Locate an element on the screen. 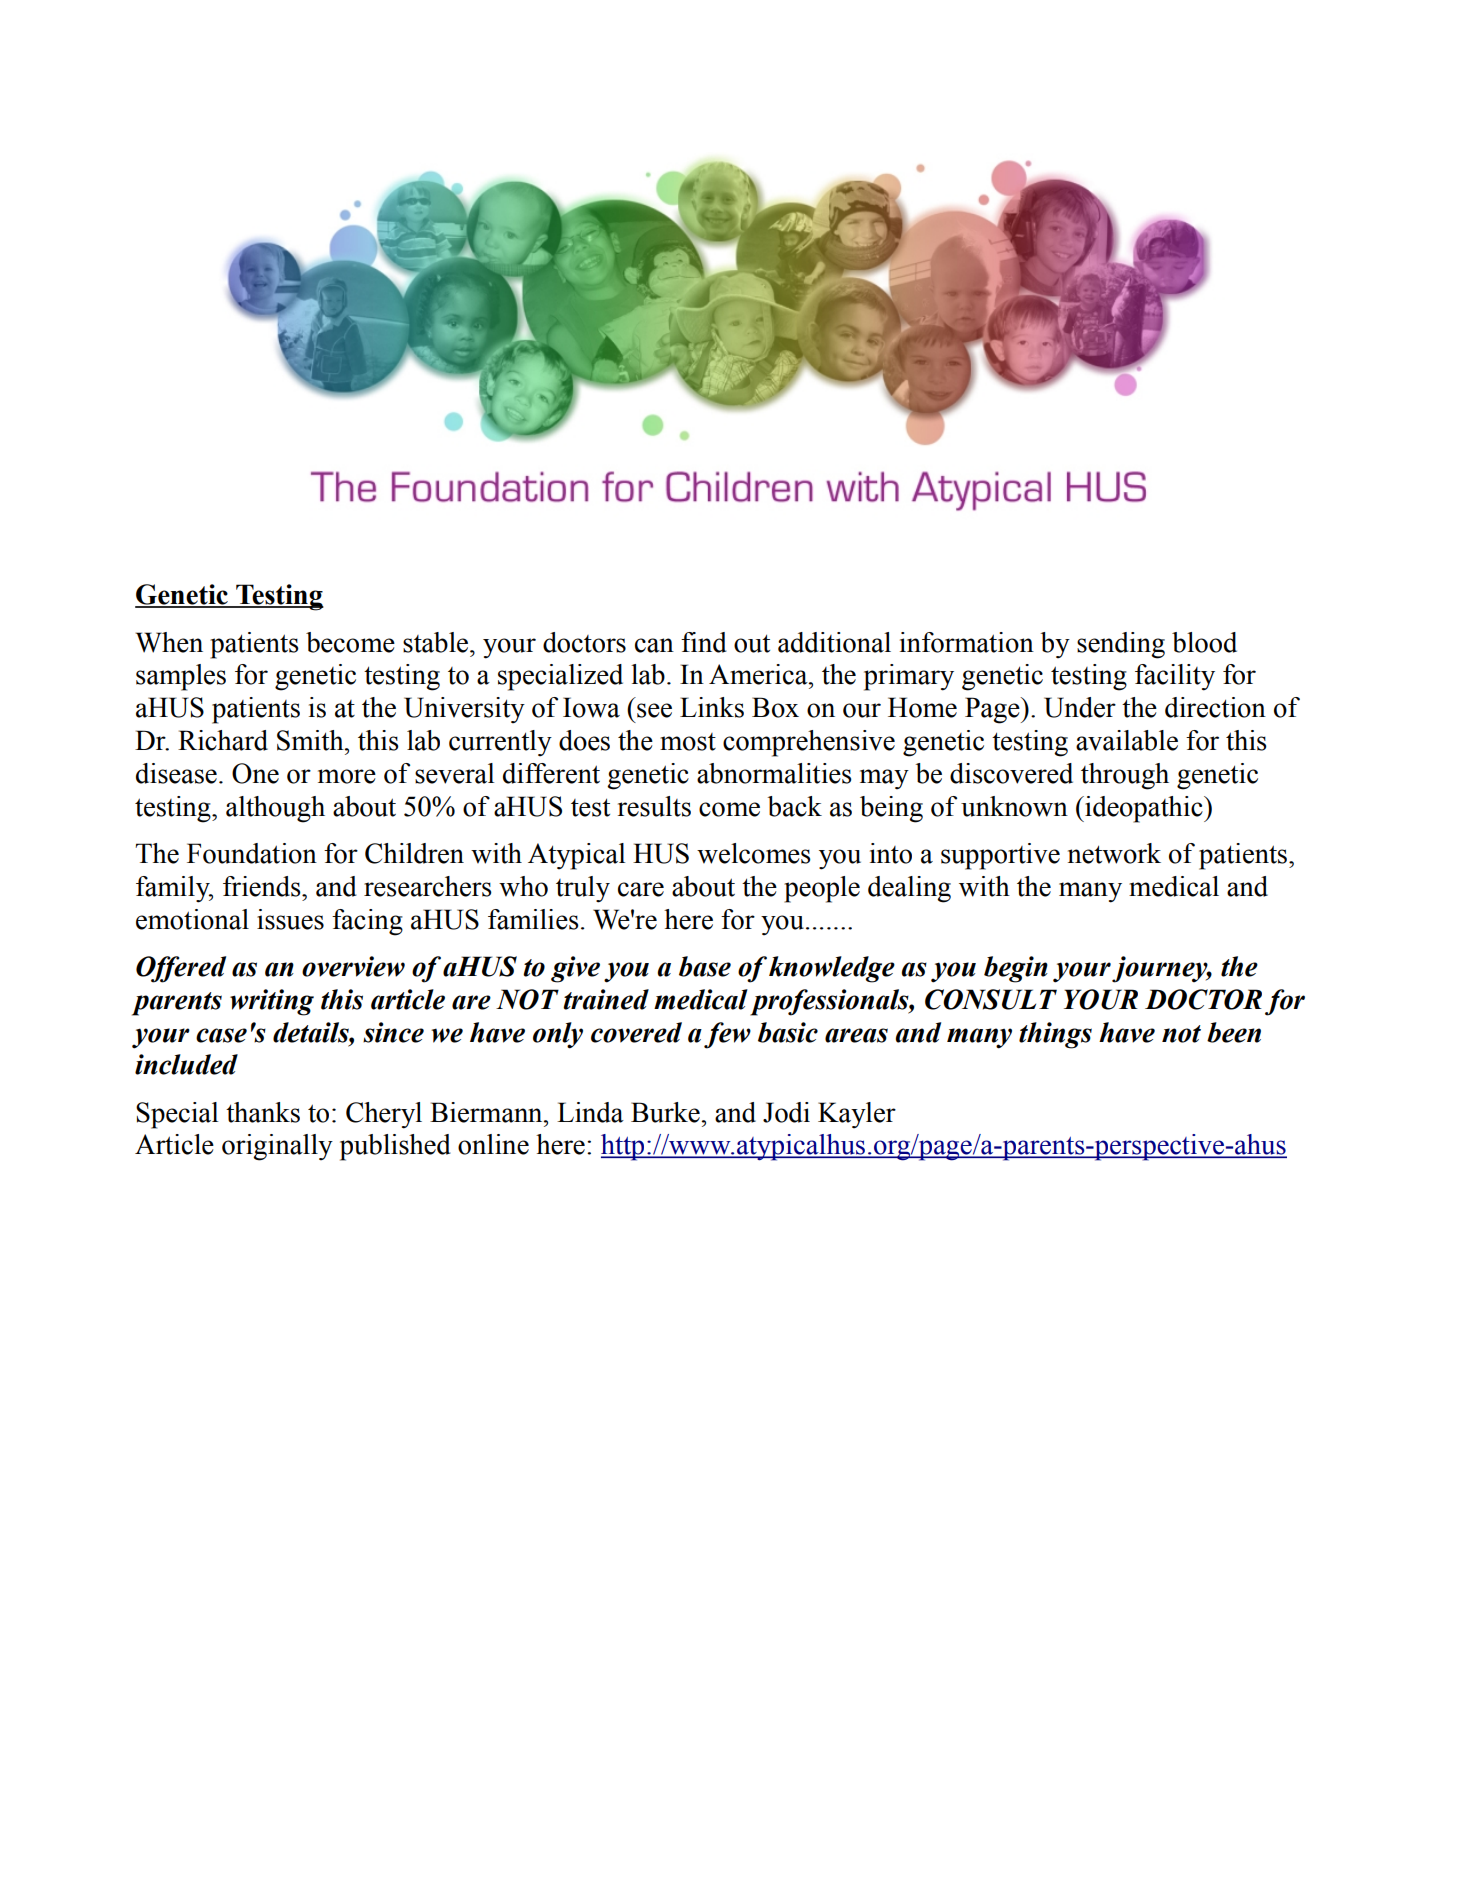 This screenshot has width=1457, height=1886. unknown is located at coordinates (1014, 806).
